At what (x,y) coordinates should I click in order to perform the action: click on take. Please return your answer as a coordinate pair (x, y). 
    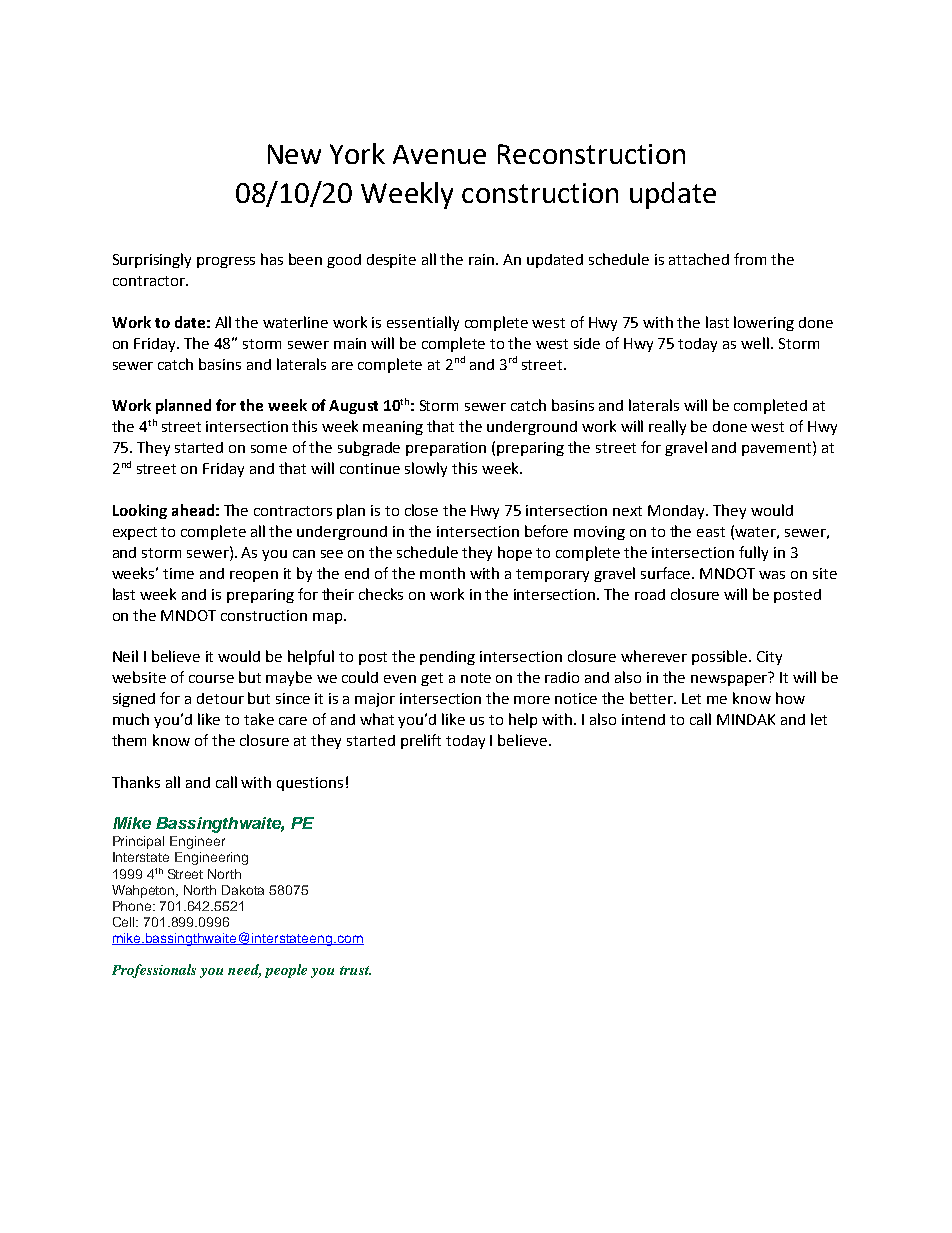
    Looking at the image, I should click on (259, 719).
